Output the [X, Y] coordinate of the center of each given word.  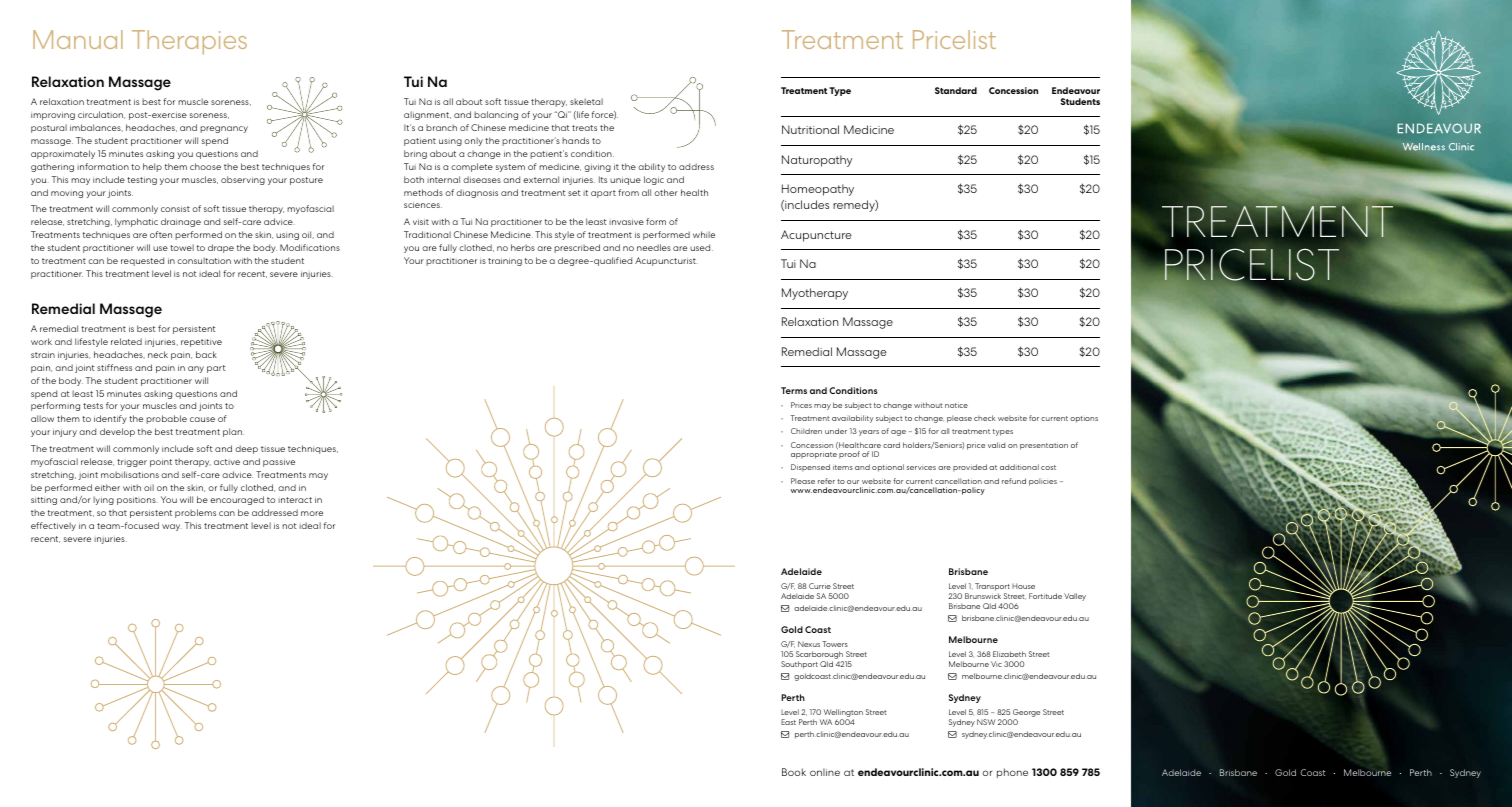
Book [794, 772]
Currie [820, 586]
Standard [956, 90]
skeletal [586, 101]
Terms [794, 390]
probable [166, 419]
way [172, 527]
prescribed [577, 248]
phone [1012, 773]
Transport [992, 587]
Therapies [189, 42]
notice [956, 405]
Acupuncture [816, 236]
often [161, 234]
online [825, 772]
